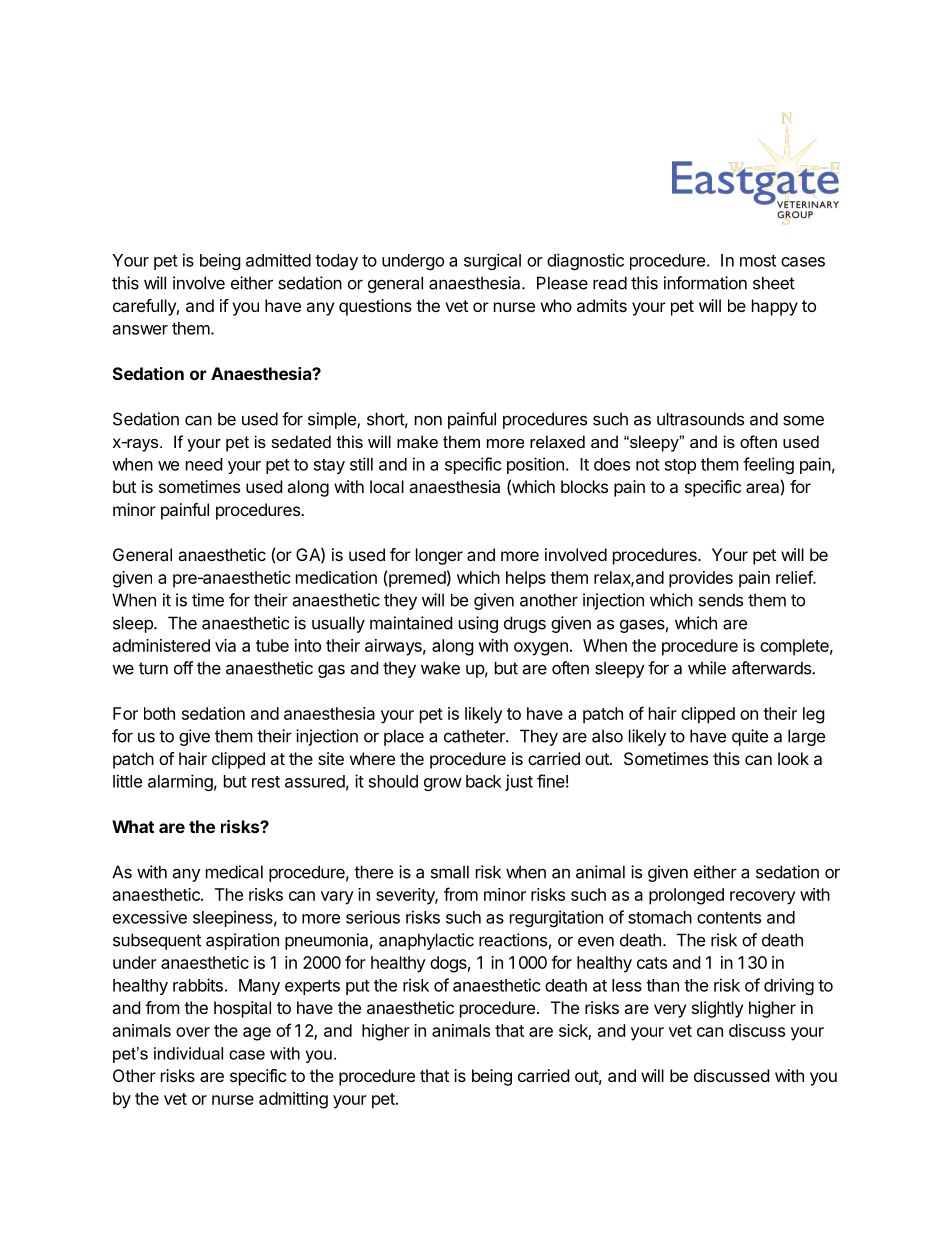  What do you see at coordinates (225, 645) in the screenshot?
I see `via` at bounding box center [225, 645].
